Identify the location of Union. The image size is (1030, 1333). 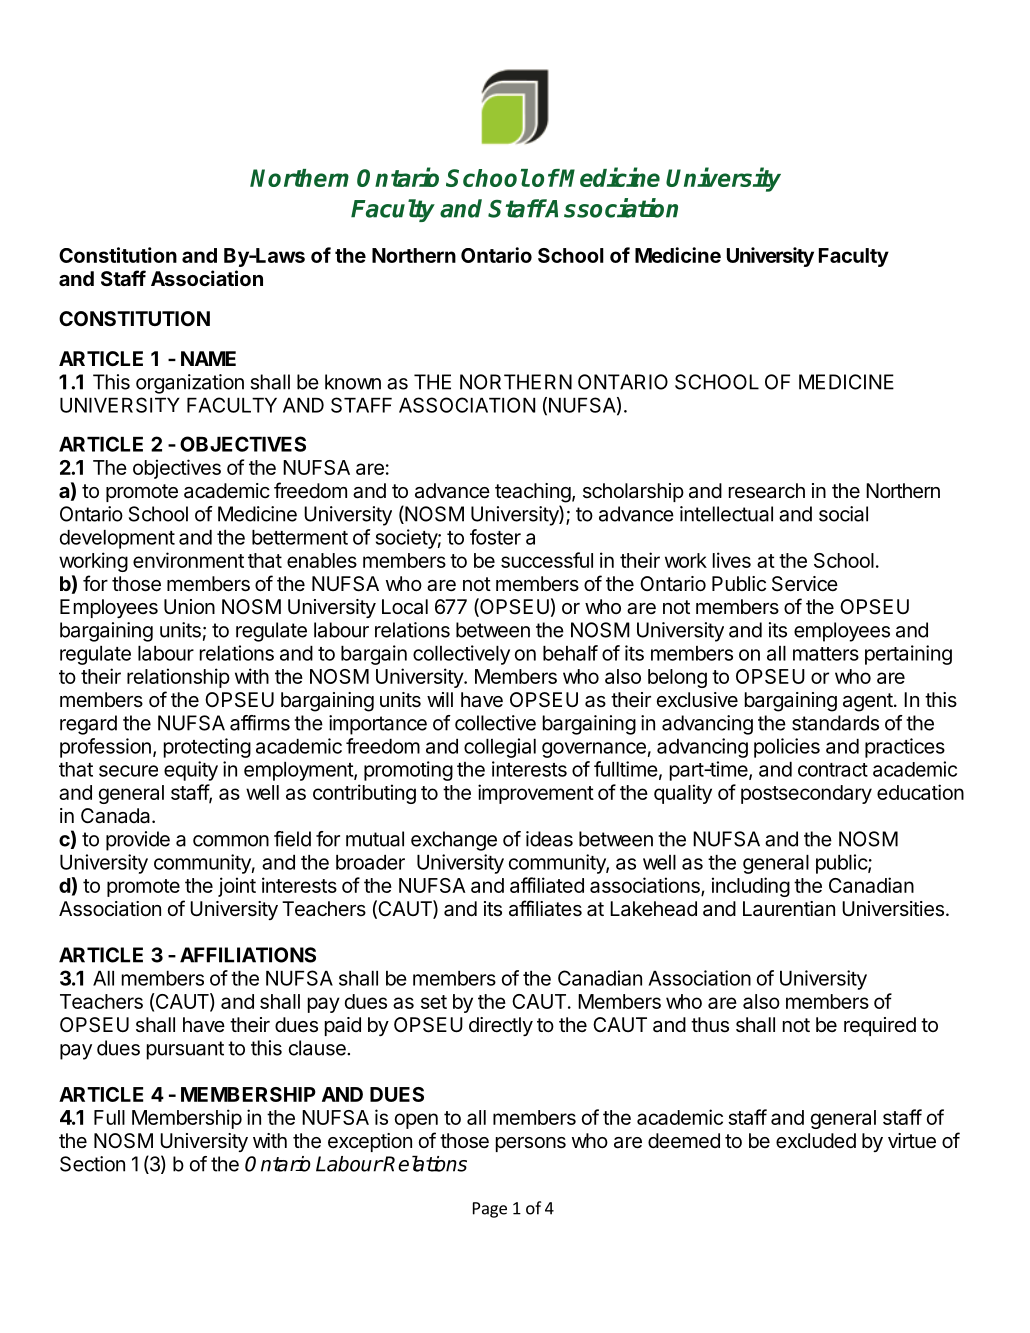
(189, 606).
